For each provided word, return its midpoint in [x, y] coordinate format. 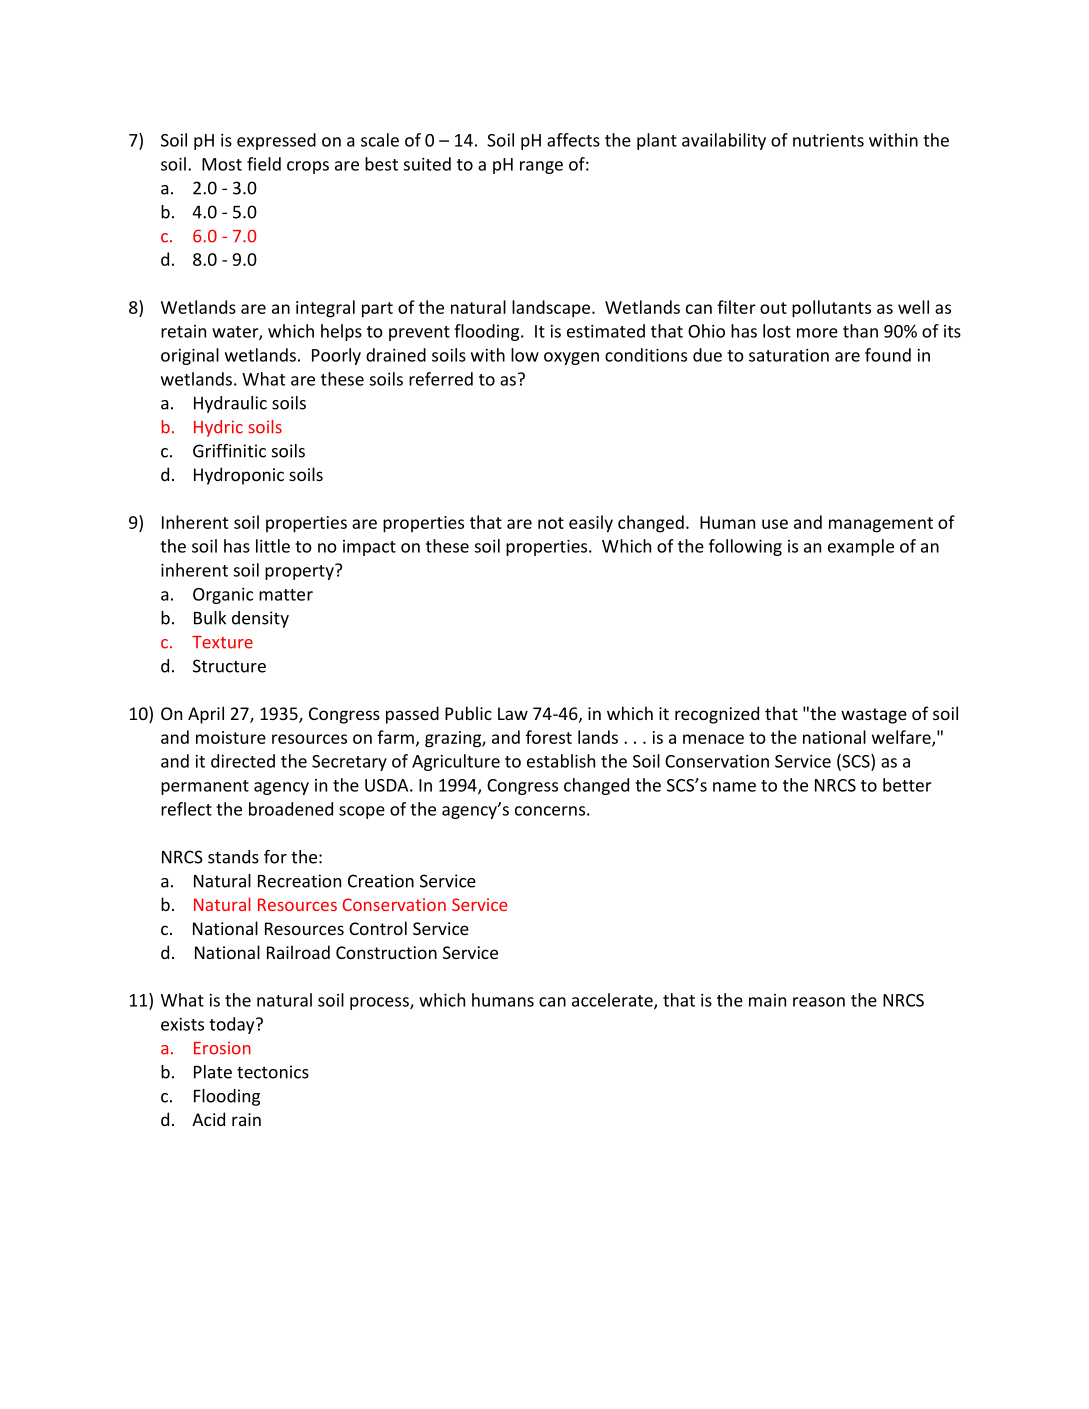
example [861, 547]
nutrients [828, 140]
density [260, 619]
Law [513, 713]
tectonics [273, 1072]
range [541, 167]
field [264, 164]
